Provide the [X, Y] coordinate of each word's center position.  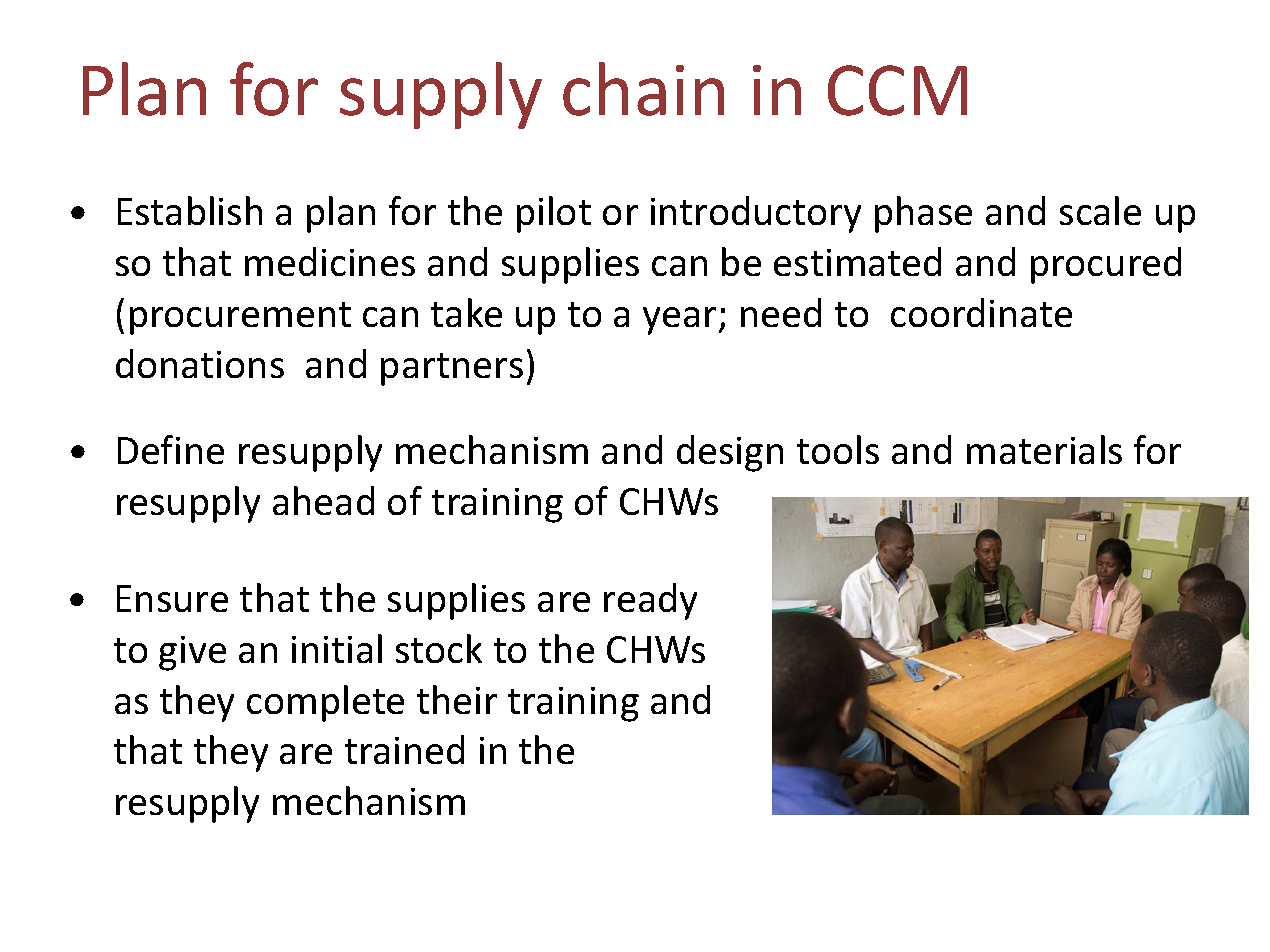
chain [643, 89]
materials [1044, 449]
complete [325, 703]
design [730, 453]
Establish [190, 210]
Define [171, 449]
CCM [897, 90]
